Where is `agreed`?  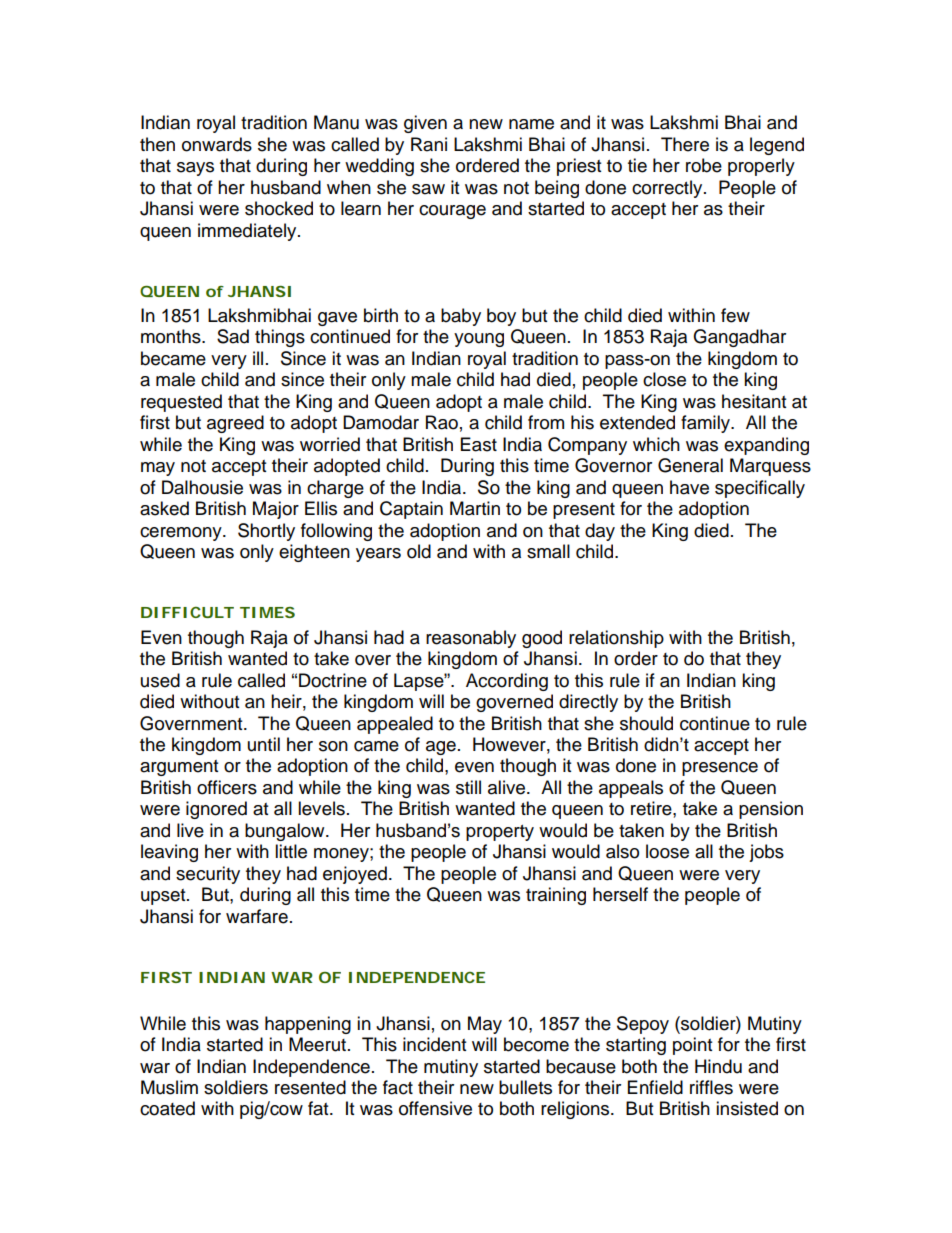
agreed is located at coordinates (235, 424).
